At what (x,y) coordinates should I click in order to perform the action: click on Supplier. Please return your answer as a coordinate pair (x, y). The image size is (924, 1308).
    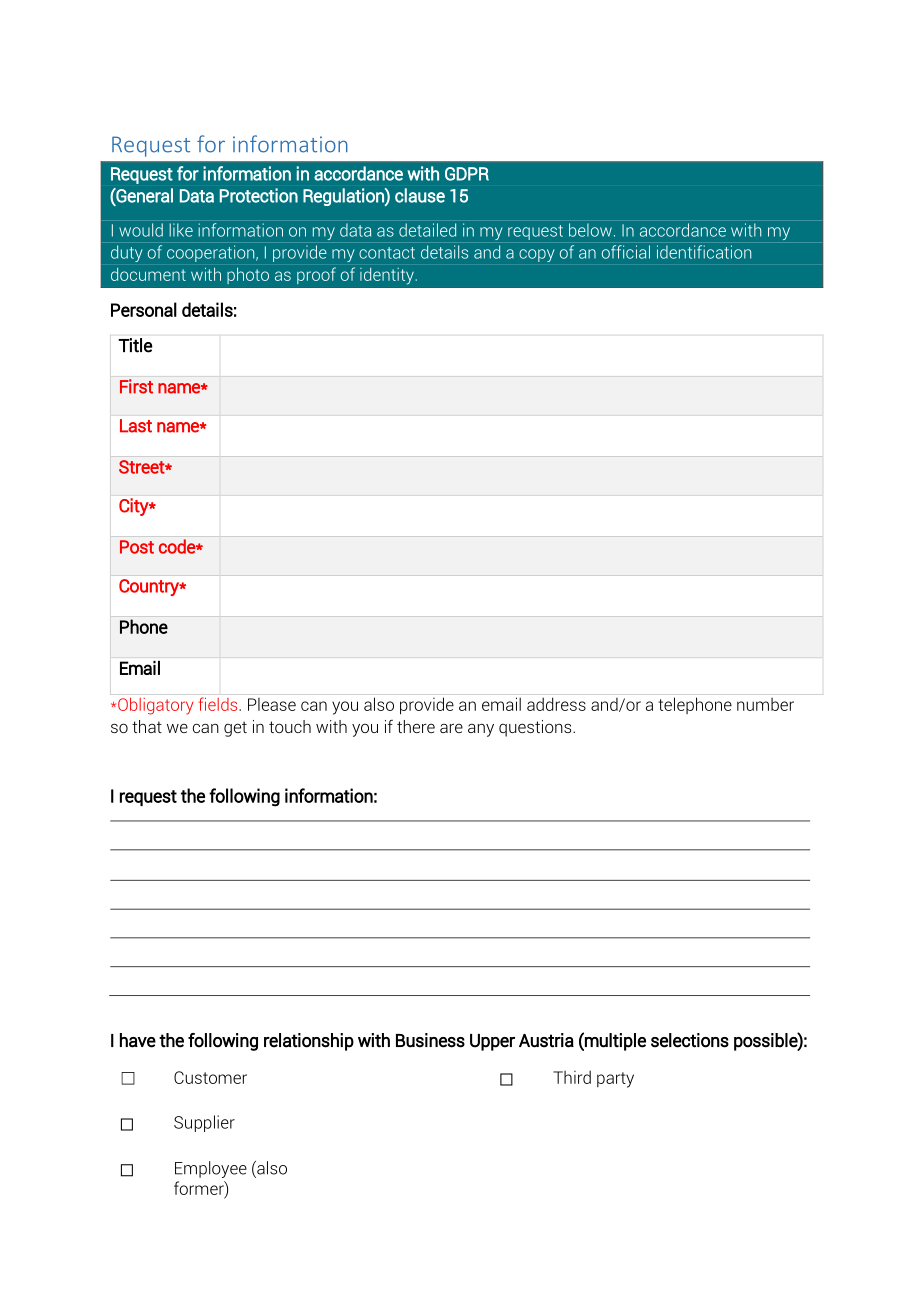
    Looking at the image, I should click on (204, 1123).
